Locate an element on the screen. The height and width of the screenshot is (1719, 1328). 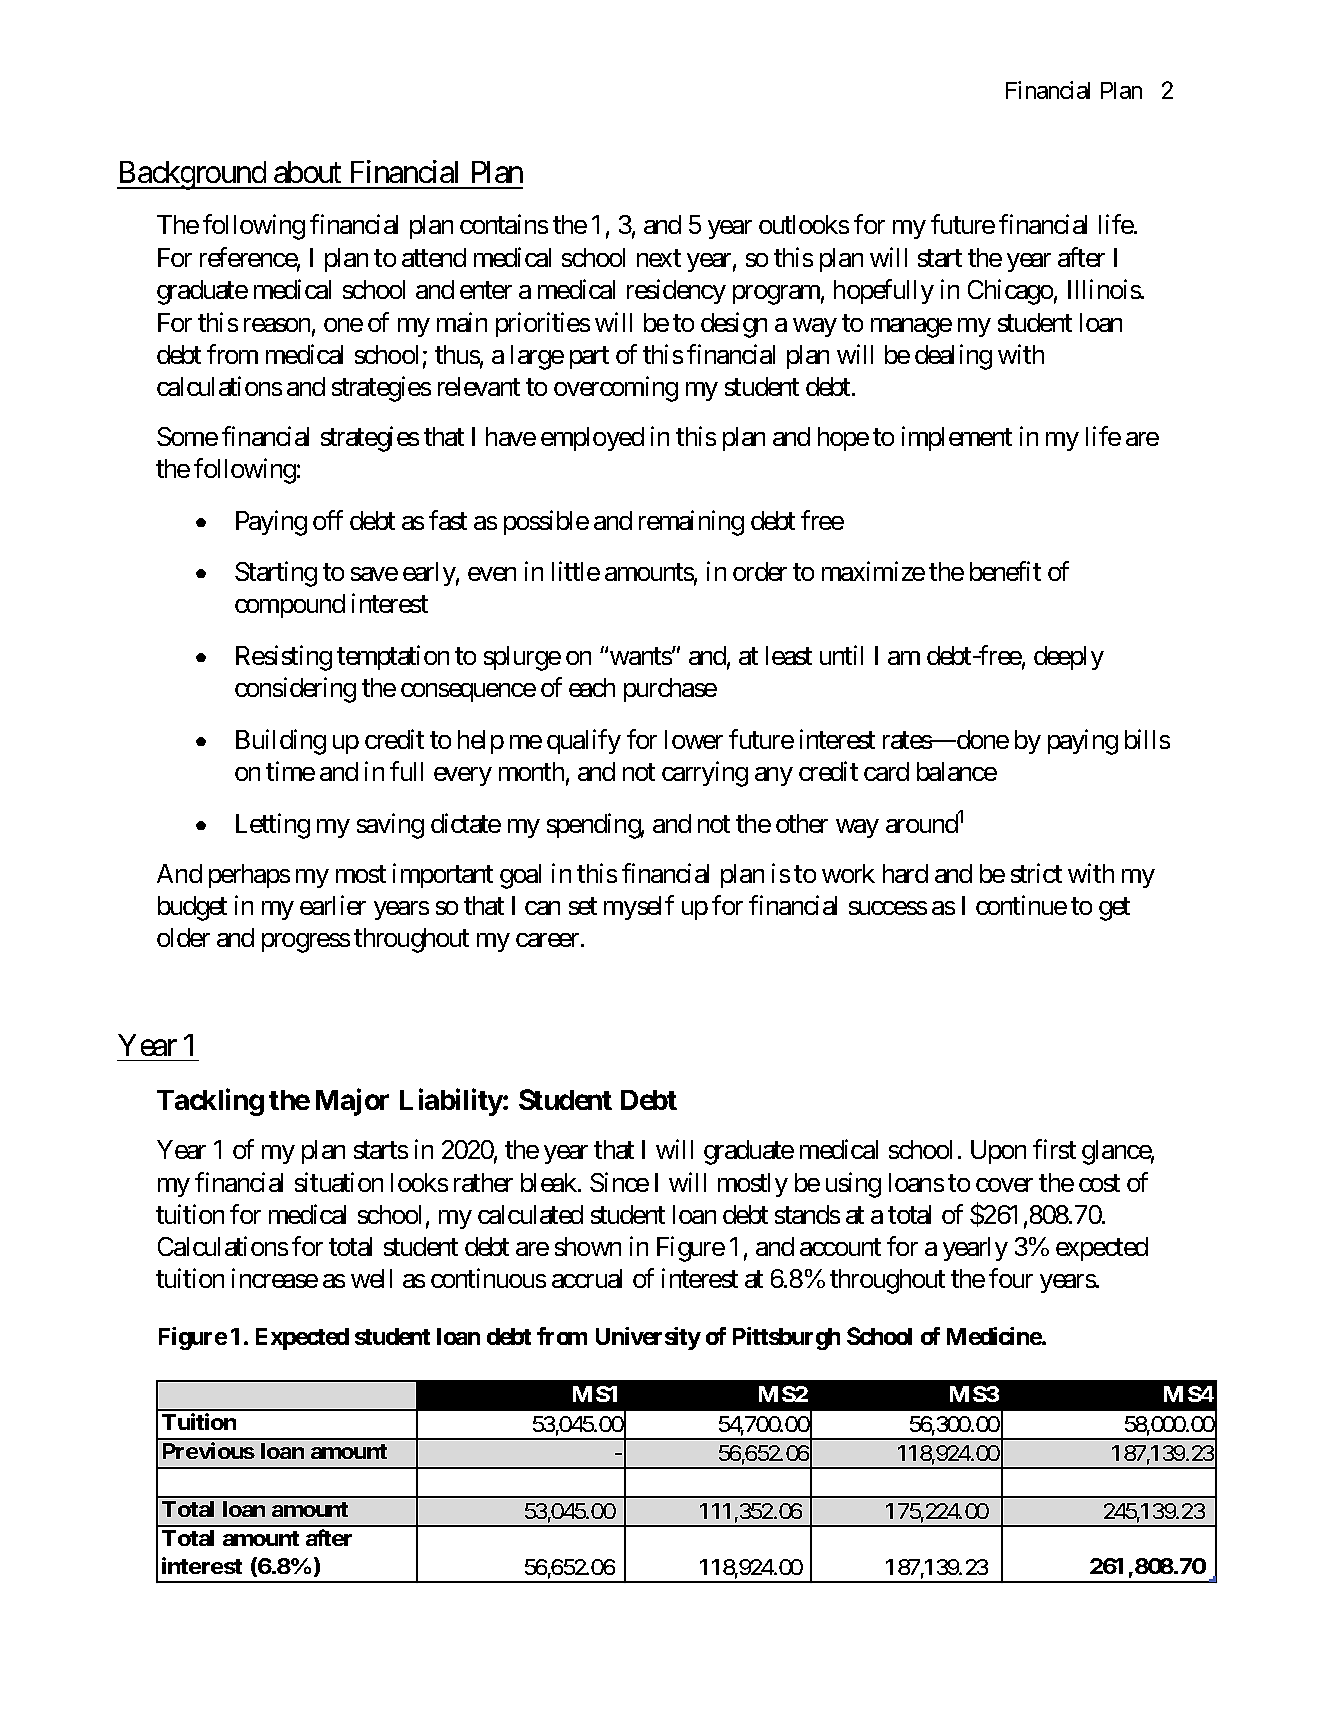
next is located at coordinates (659, 258).
